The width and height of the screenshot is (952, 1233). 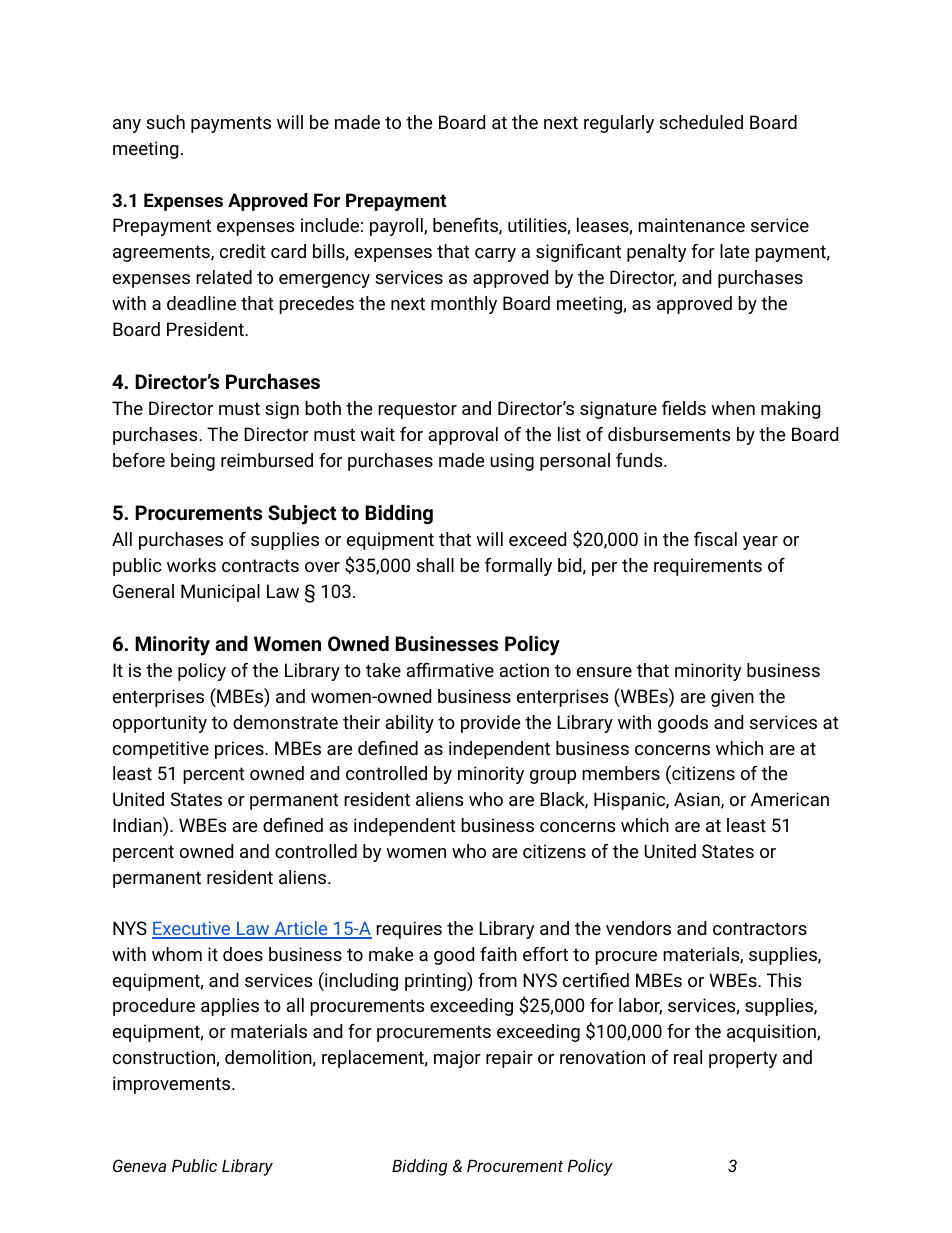 What do you see at coordinates (743, 1059) in the screenshot?
I see `property` at bounding box center [743, 1059].
